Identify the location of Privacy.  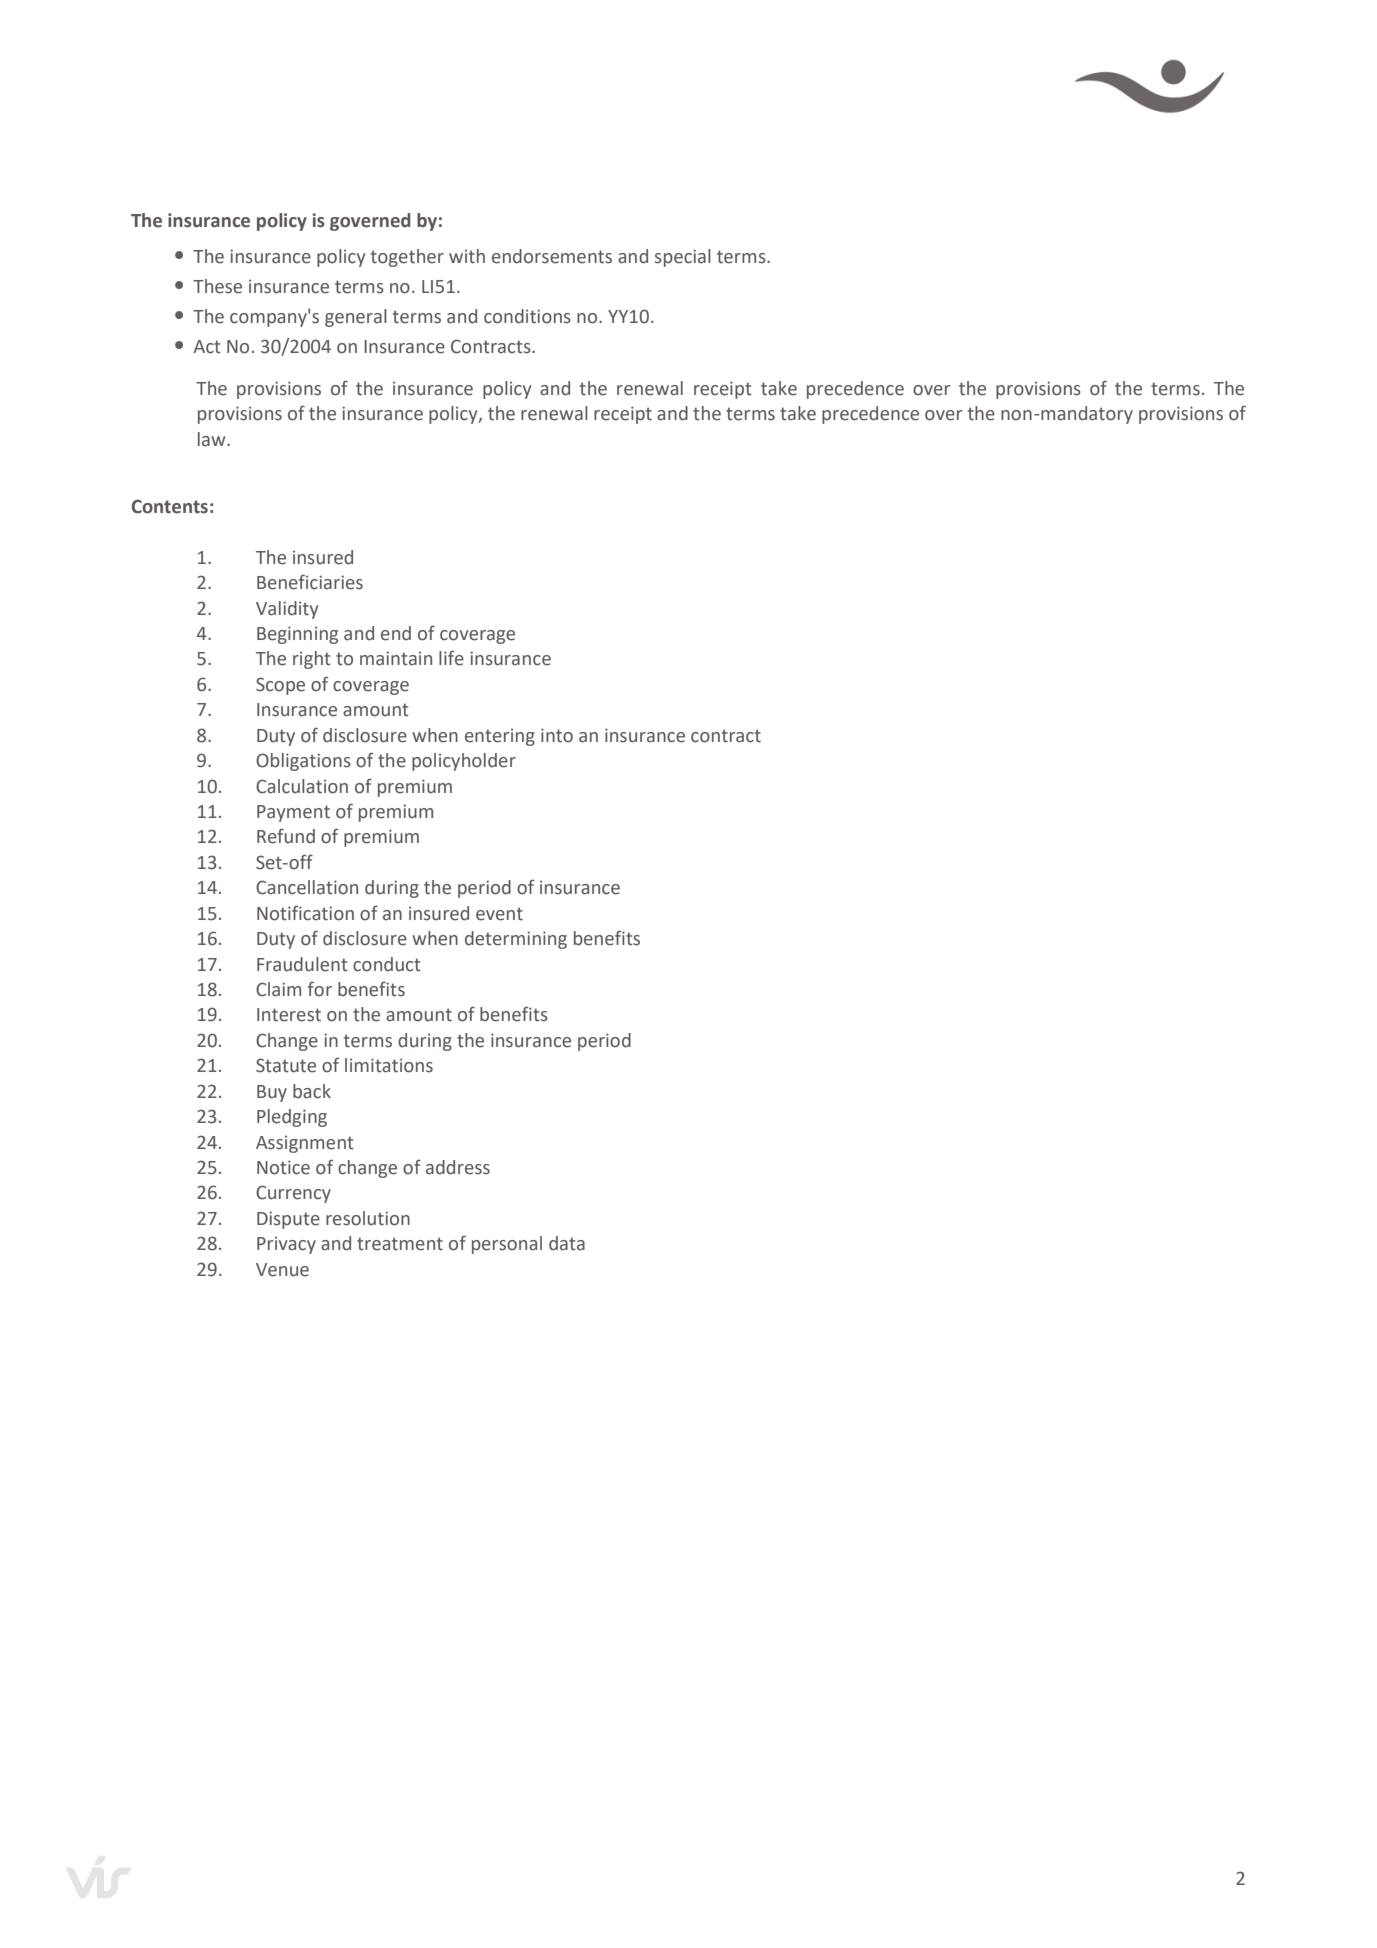
(286, 1245).
